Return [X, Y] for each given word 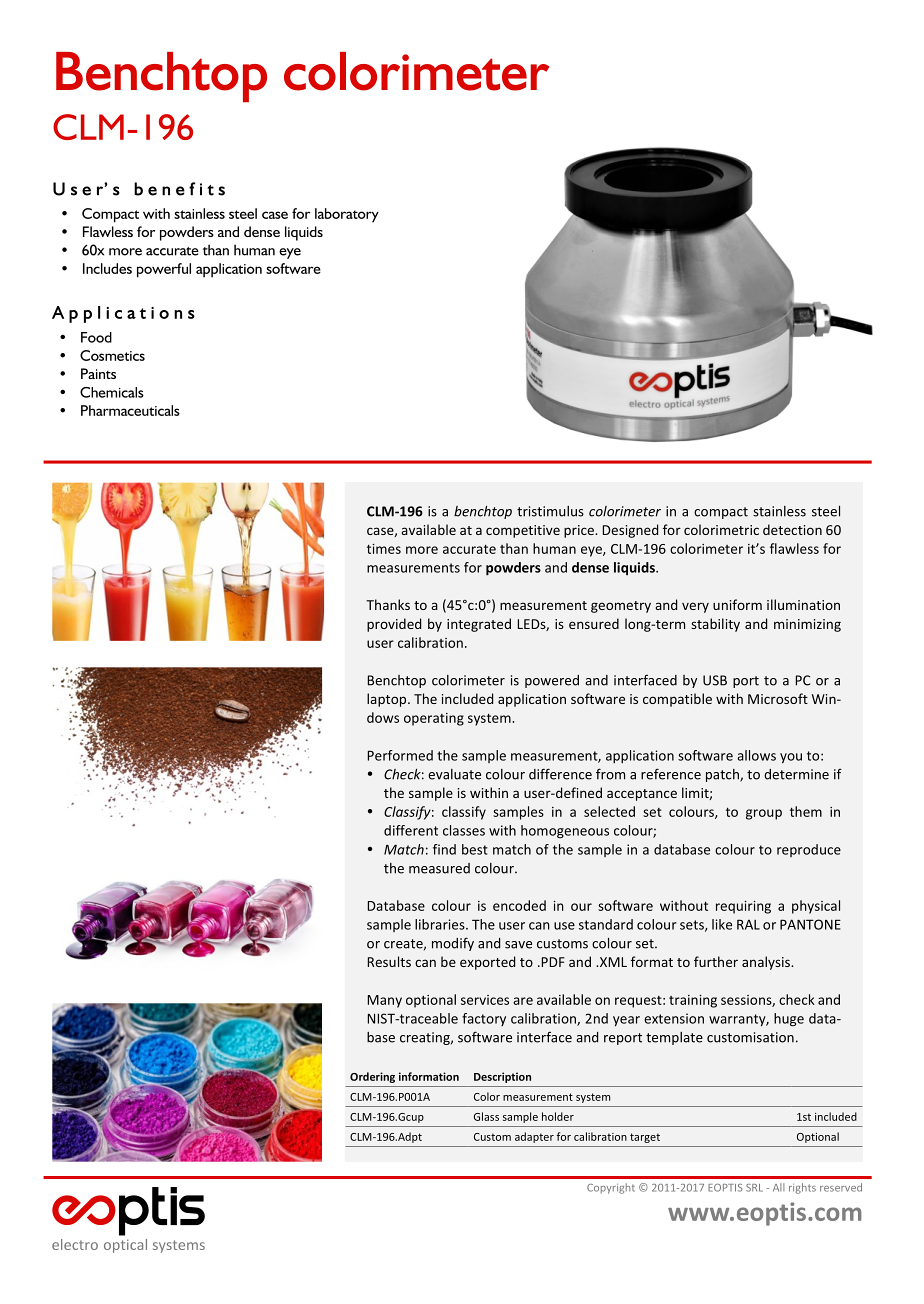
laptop [388, 700]
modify [453, 944]
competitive [523, 531]
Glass [486, 1116]
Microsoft [778, 698]
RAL [748, 924]
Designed [630, 531]
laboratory [347, 215]
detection [792, 529]
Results [389, 961]
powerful [164, 270]
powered [552, 681]
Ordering [372, 1077]
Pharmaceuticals [130, 410]
